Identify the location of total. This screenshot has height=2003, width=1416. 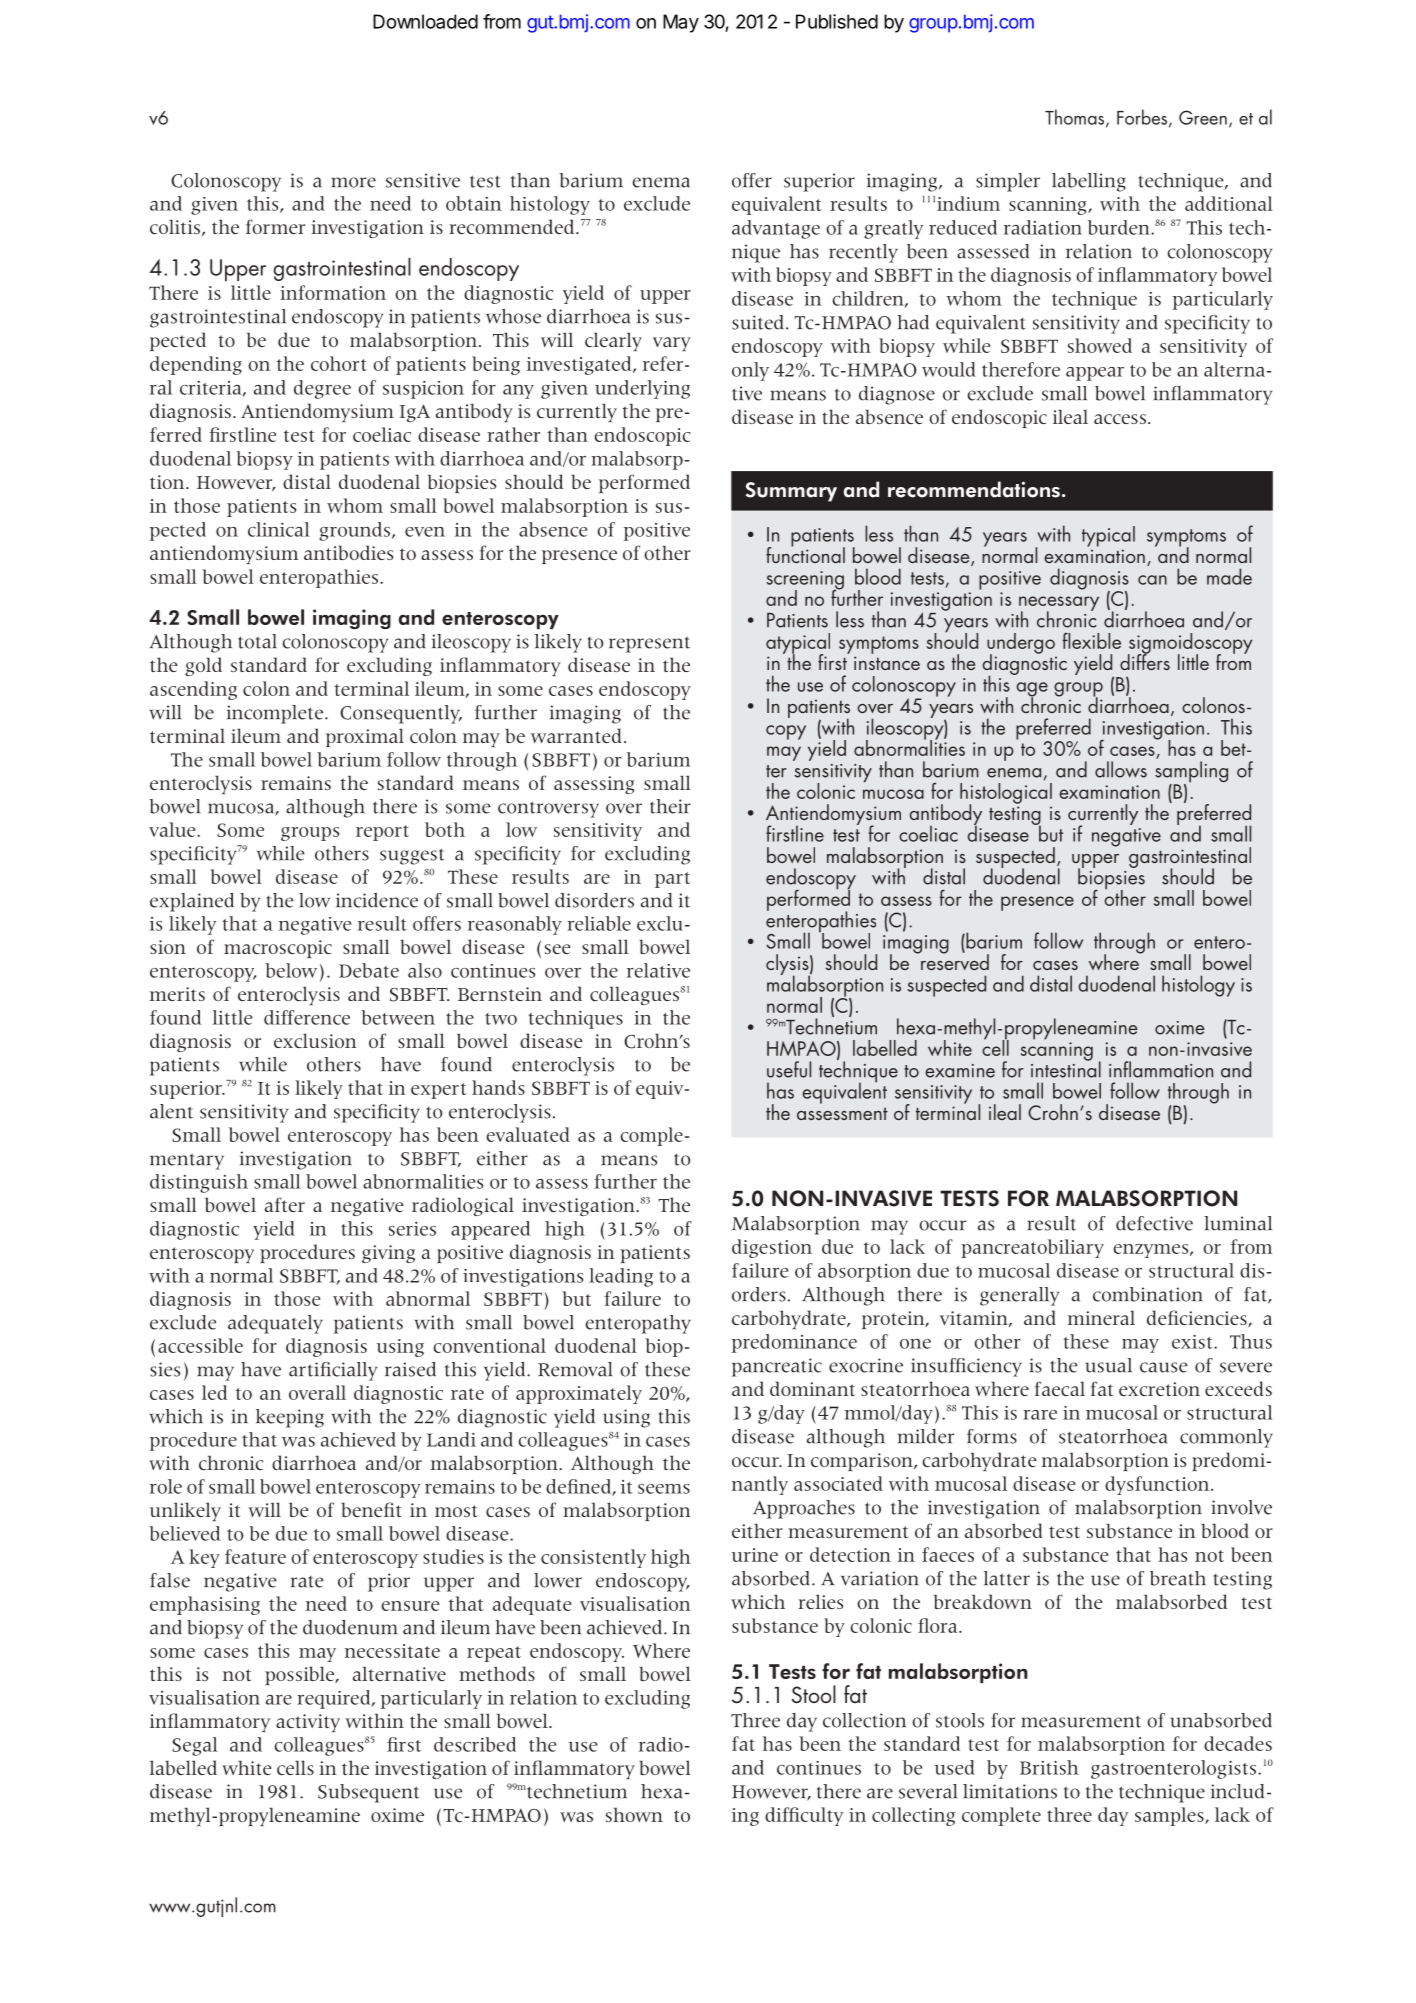
(257, 641).
